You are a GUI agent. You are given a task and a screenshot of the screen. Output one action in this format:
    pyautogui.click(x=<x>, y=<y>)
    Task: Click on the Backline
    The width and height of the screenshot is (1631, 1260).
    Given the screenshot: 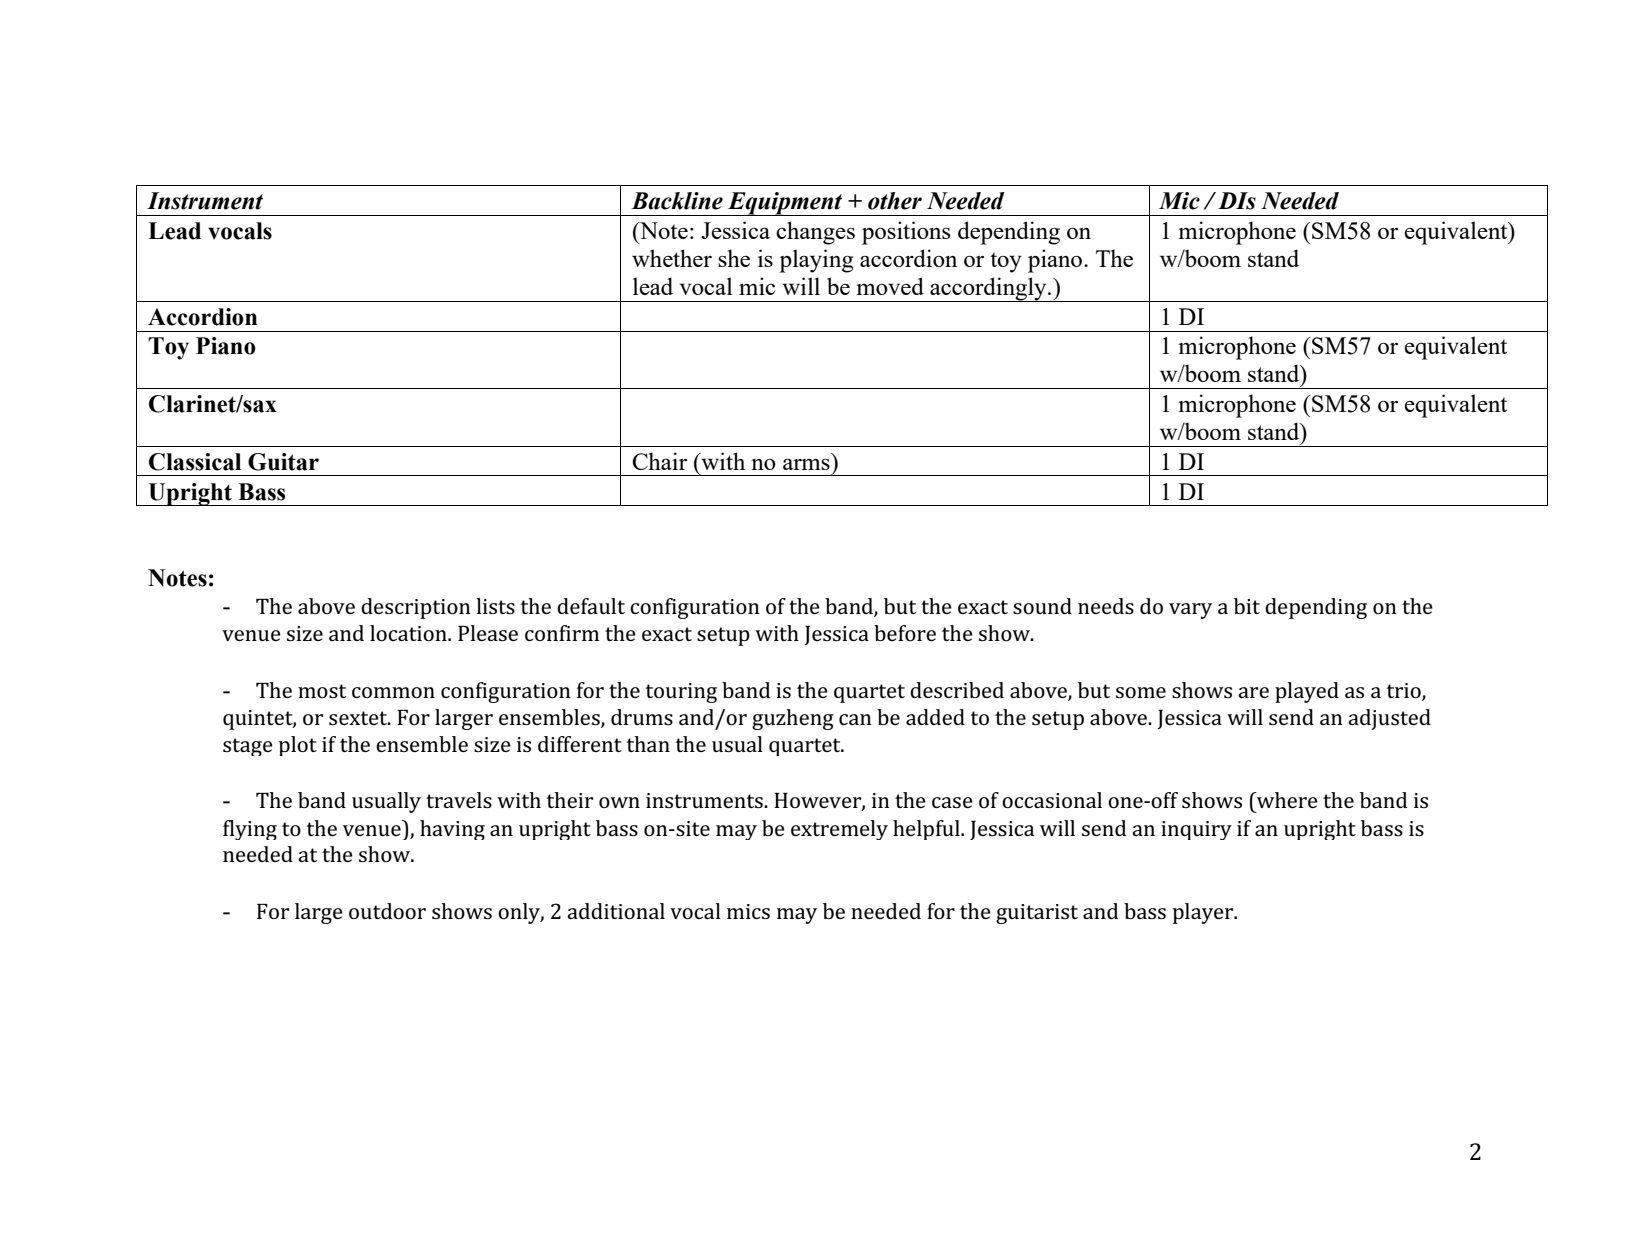 What is the action you would take?
    pyautogui.click(x=677, y=201)
